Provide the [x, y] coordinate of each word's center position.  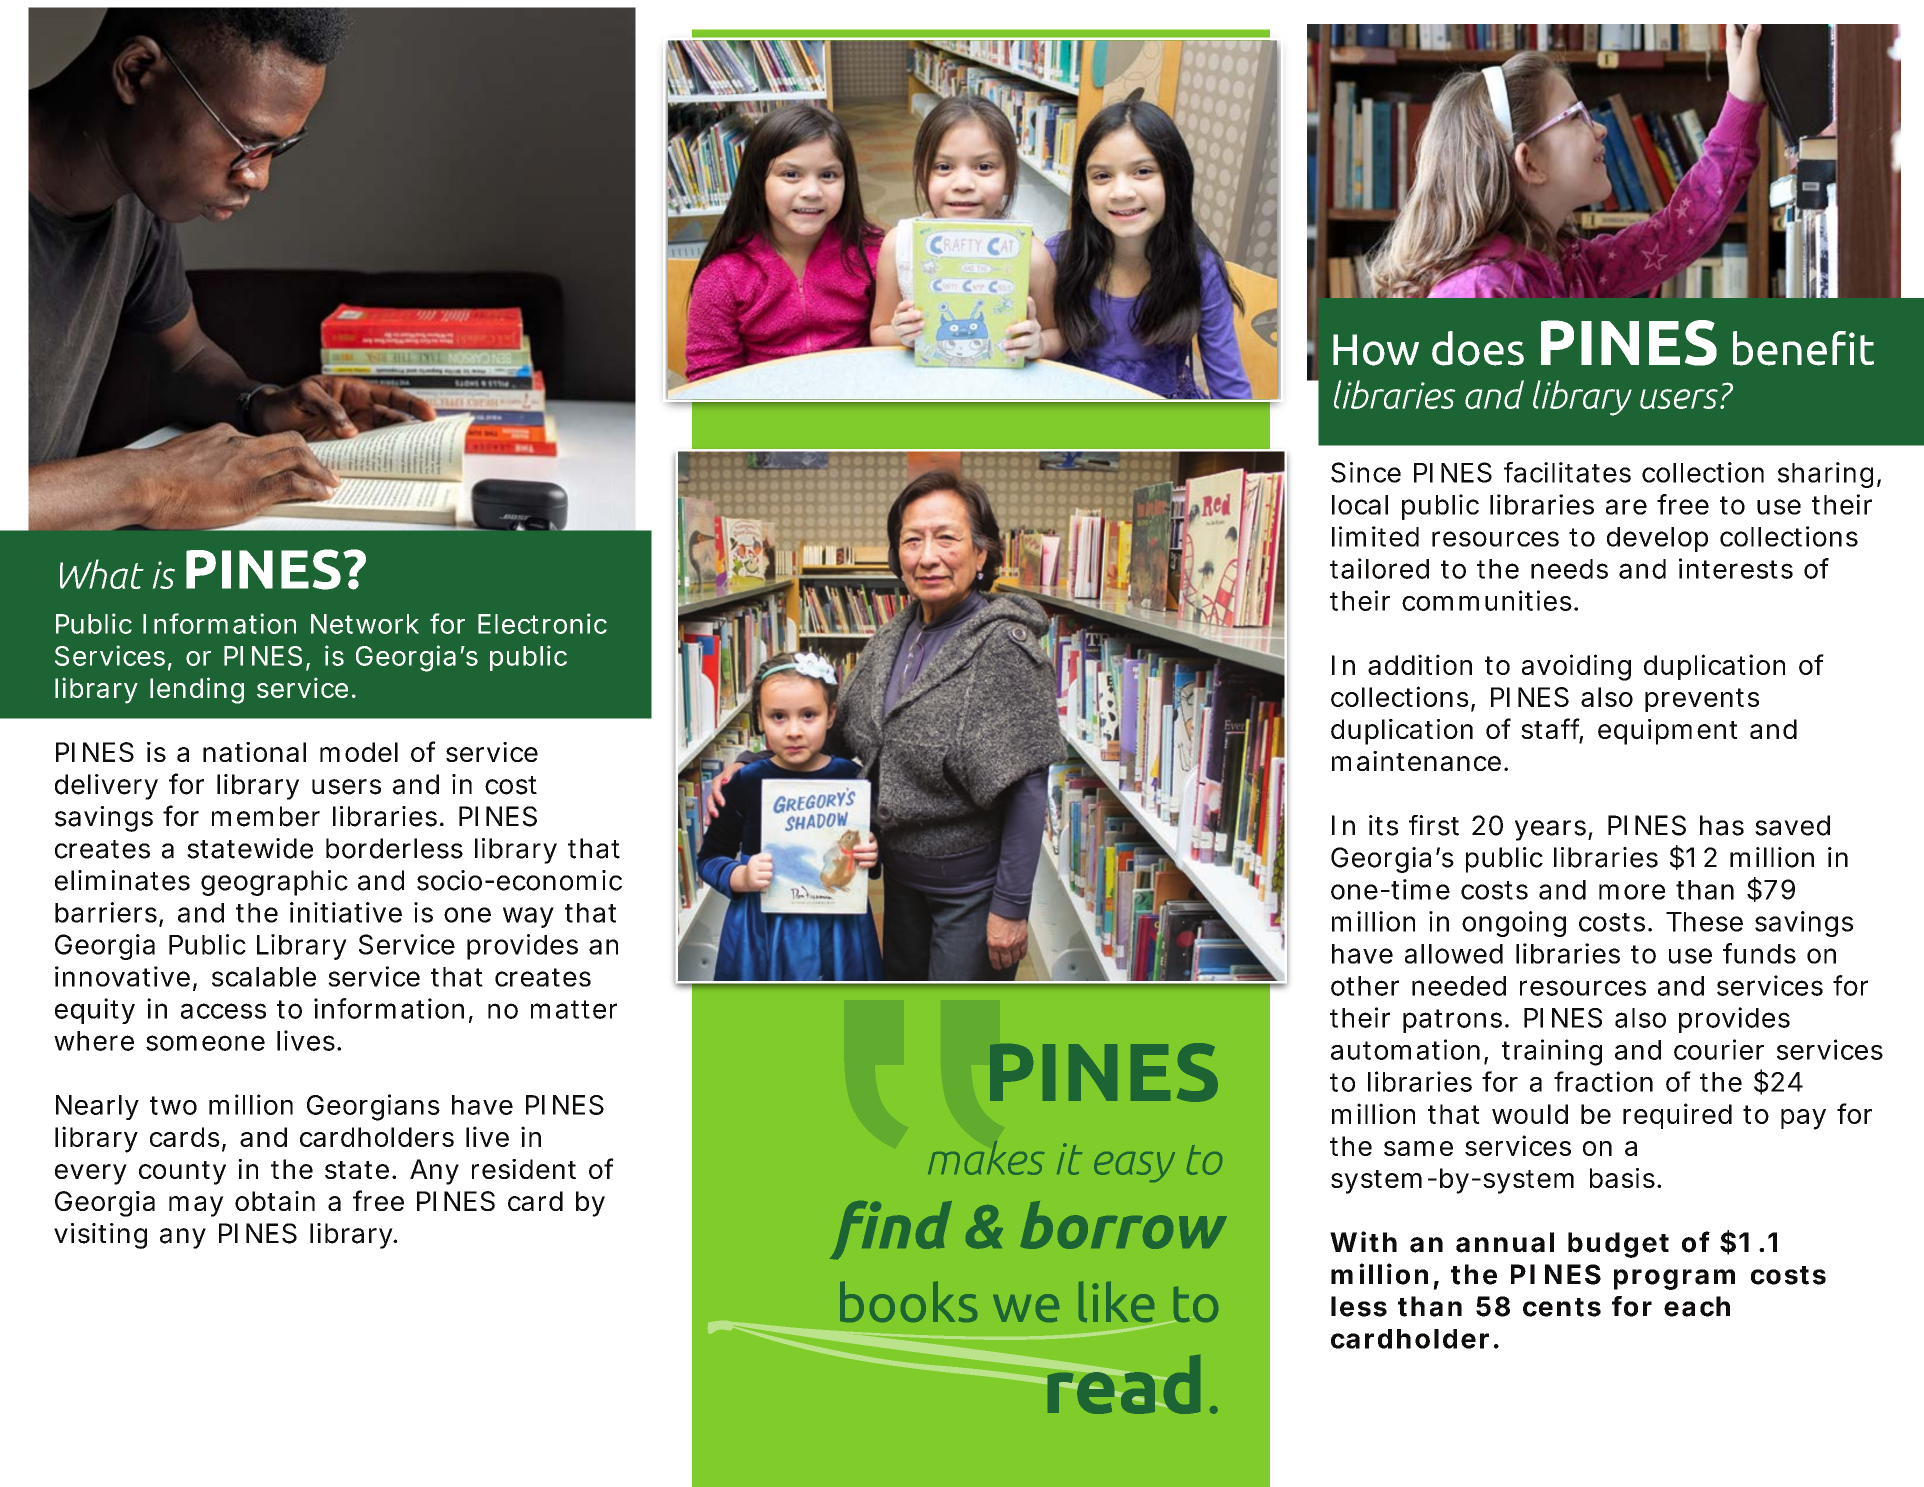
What [102, 574]
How [1376, 350]
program [1674, 1279]
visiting [100, 1236]
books [908, 1301]
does [1478, 348]
